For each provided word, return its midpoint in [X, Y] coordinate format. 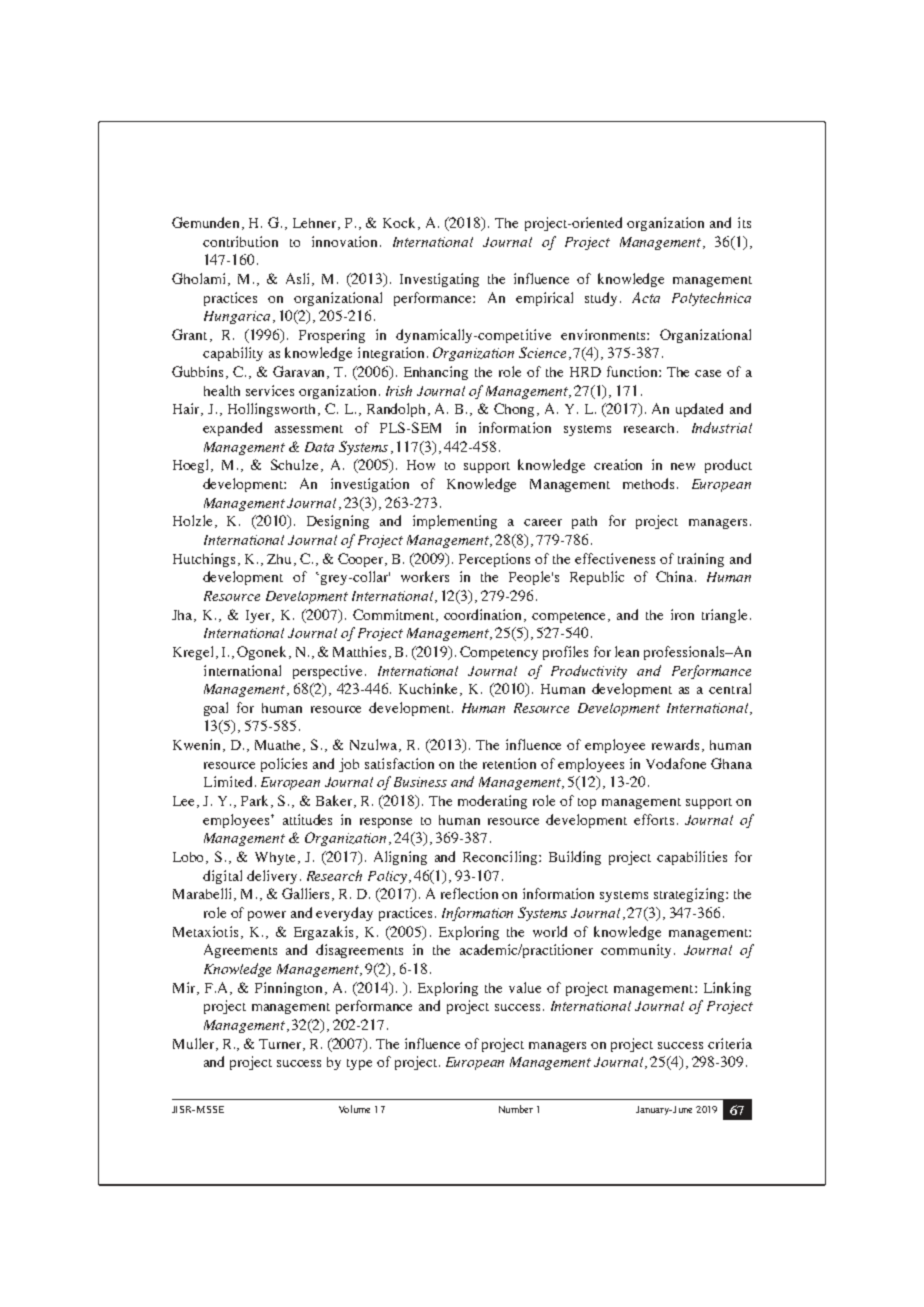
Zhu [279, 559]
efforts [654, 819]
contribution [240, 241]
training [701, 560]
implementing [455, 522]
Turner [282, 1045]
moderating [492, 802]
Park [256, 801]
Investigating [439, 280]
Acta [646, 297]
